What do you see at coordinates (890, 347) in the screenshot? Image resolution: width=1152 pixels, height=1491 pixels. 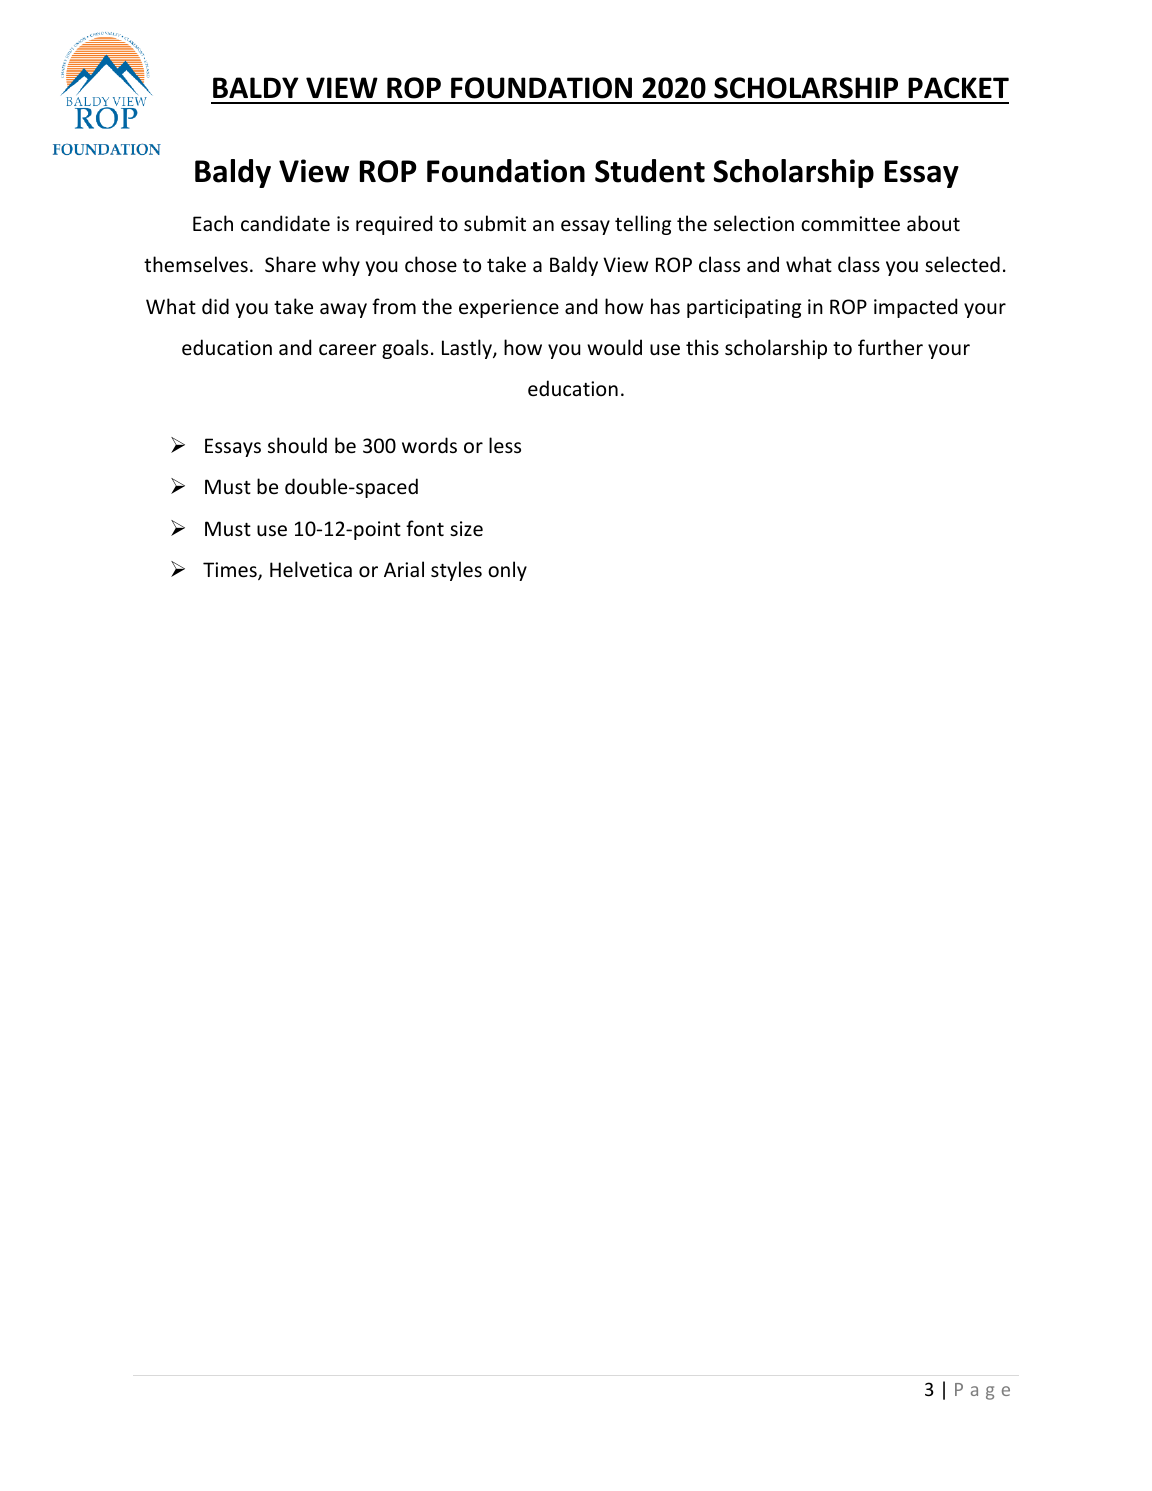 I see `further` at bounding box center [890, 347].
